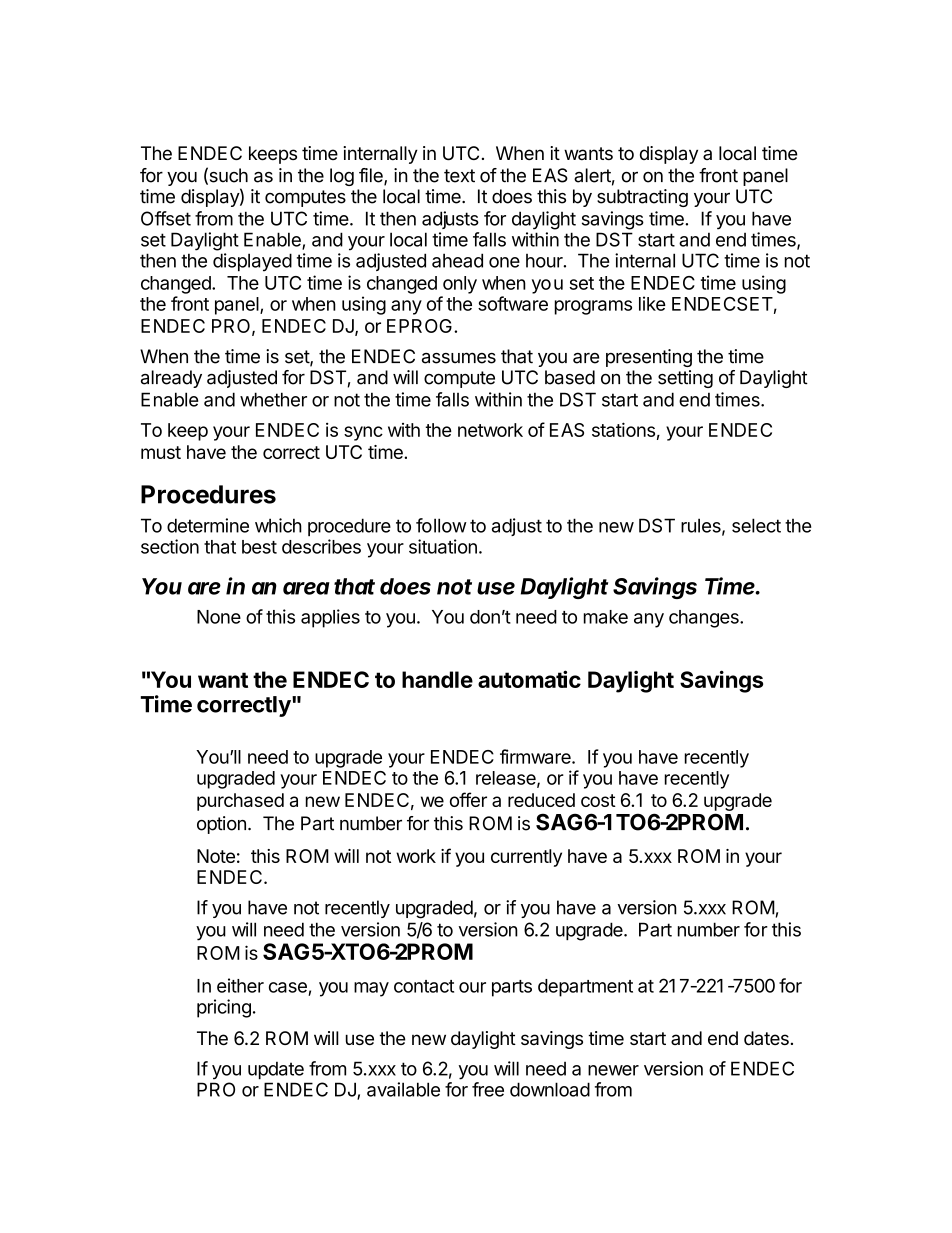 Image resolution: width=952 pixels, height=1233 pixels. Describe the element at coordinates (219, 617) in the document. I see `None` at that location.
